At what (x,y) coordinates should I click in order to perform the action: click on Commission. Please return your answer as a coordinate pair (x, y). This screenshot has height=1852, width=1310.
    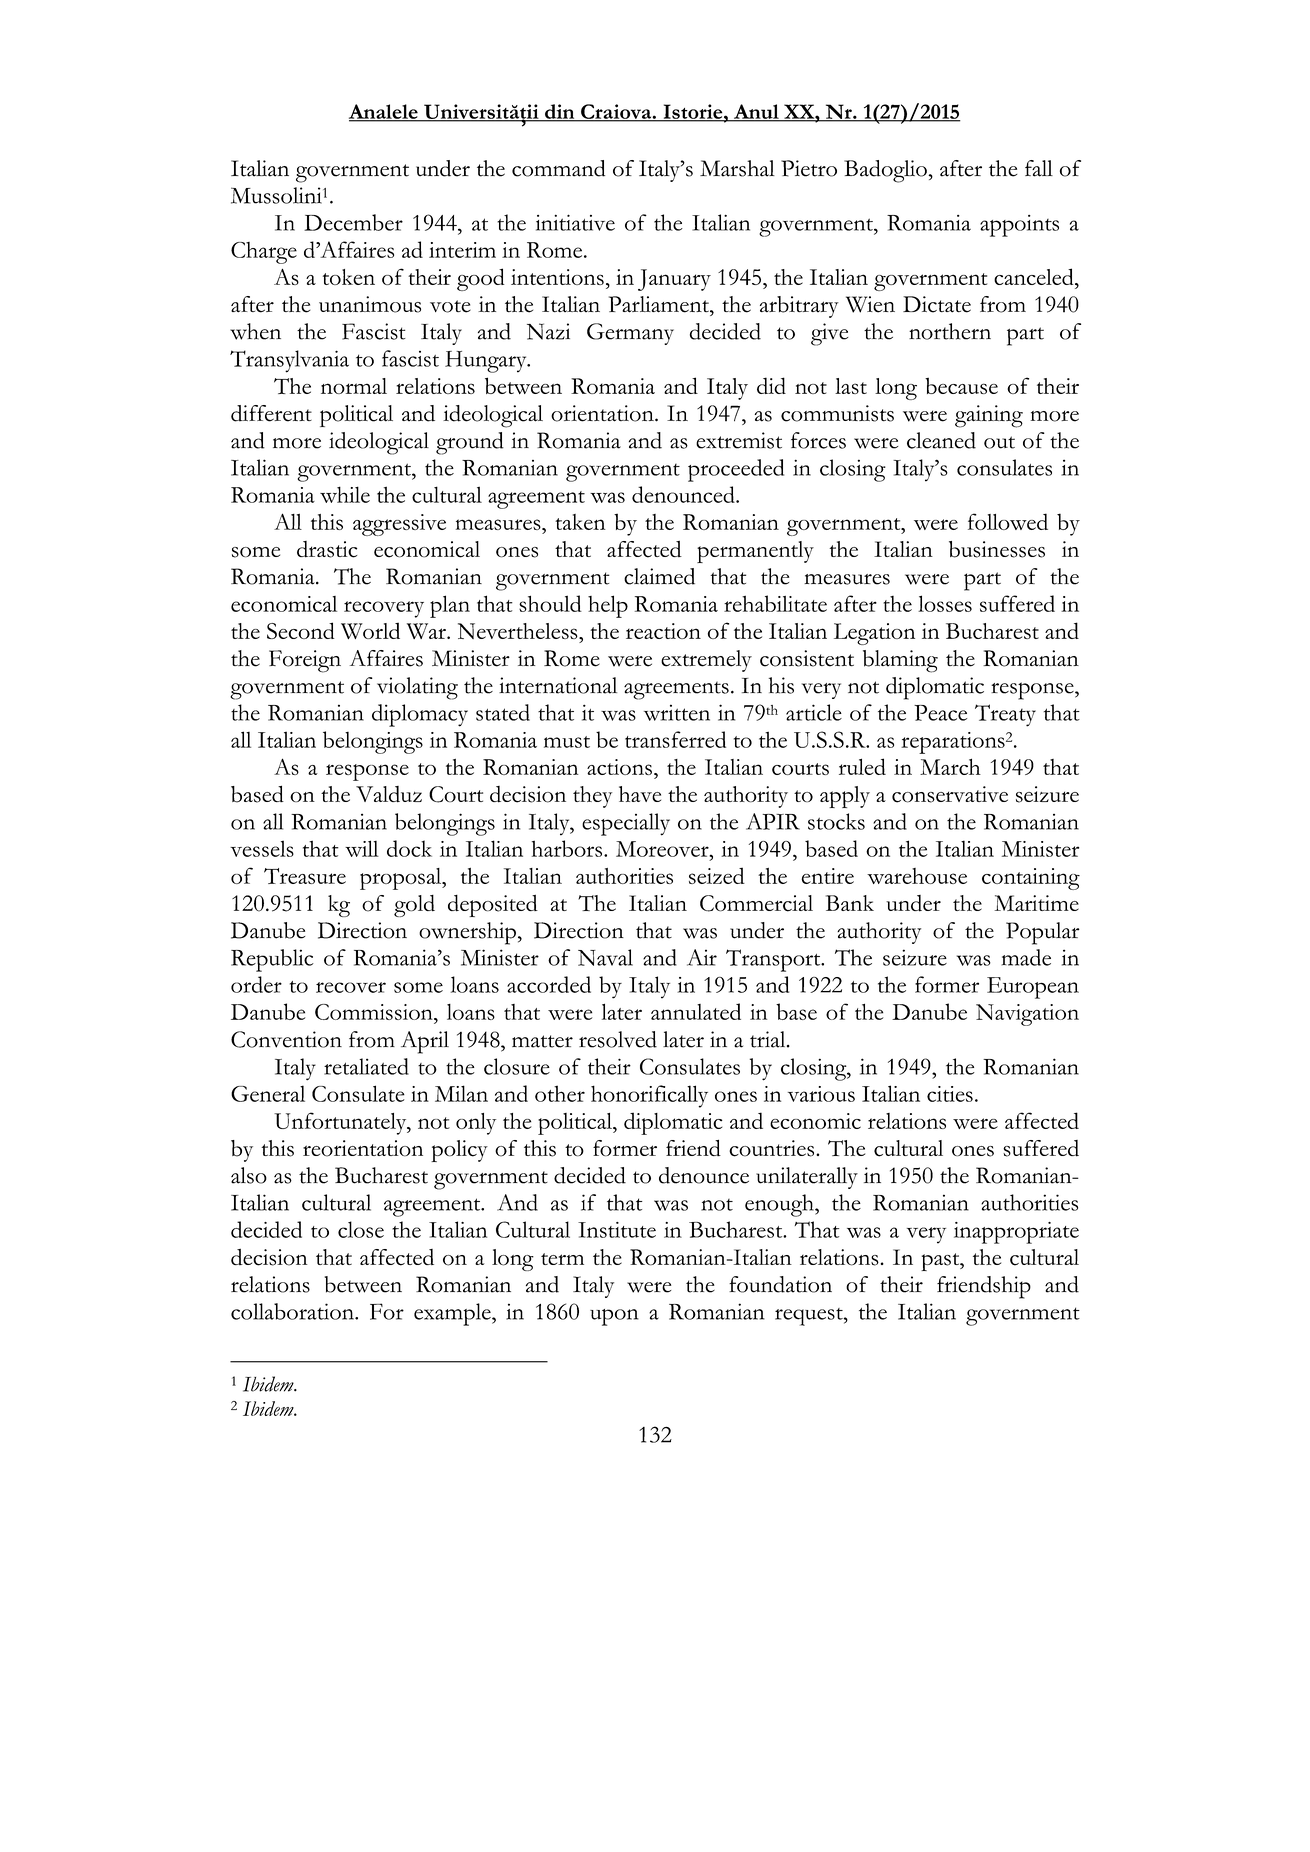
    Looking at the image, I should click on (375, 1012).
